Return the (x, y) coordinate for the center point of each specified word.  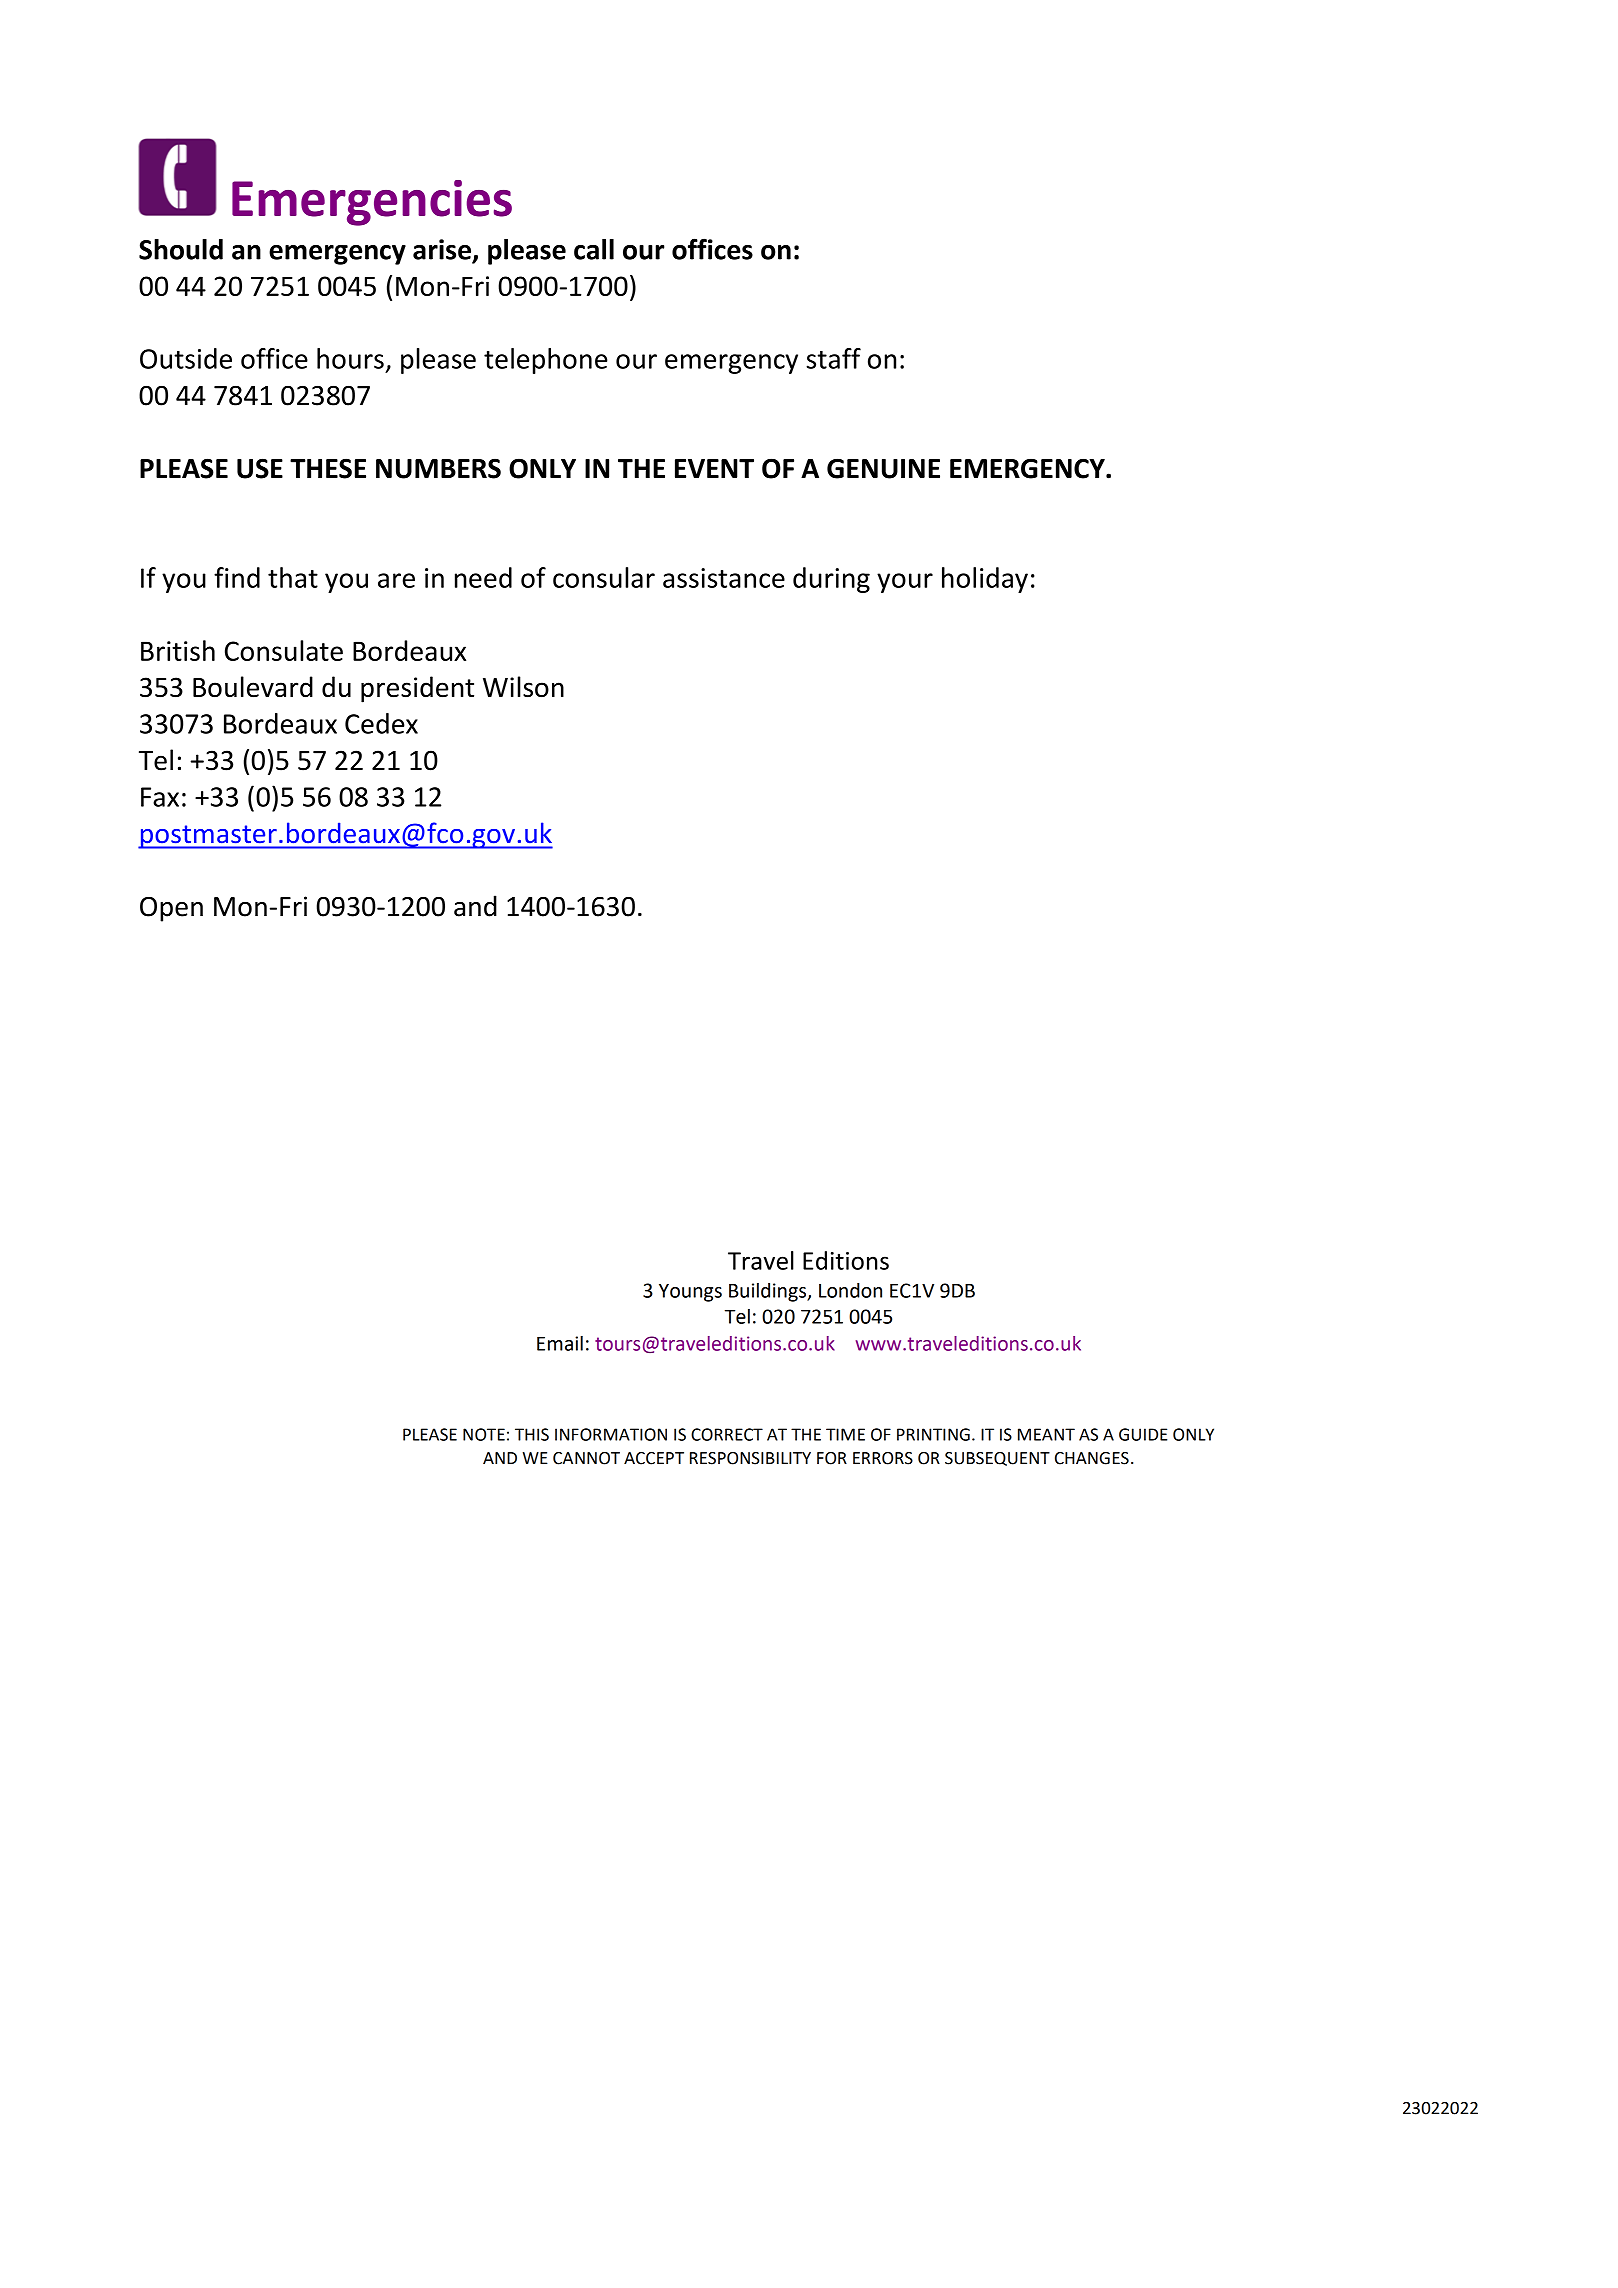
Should (181, 249)
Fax (160, 797)
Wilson (523, 687)
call (594, 249)
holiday (985, 580)
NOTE (484, 1434)
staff (833, 358)
